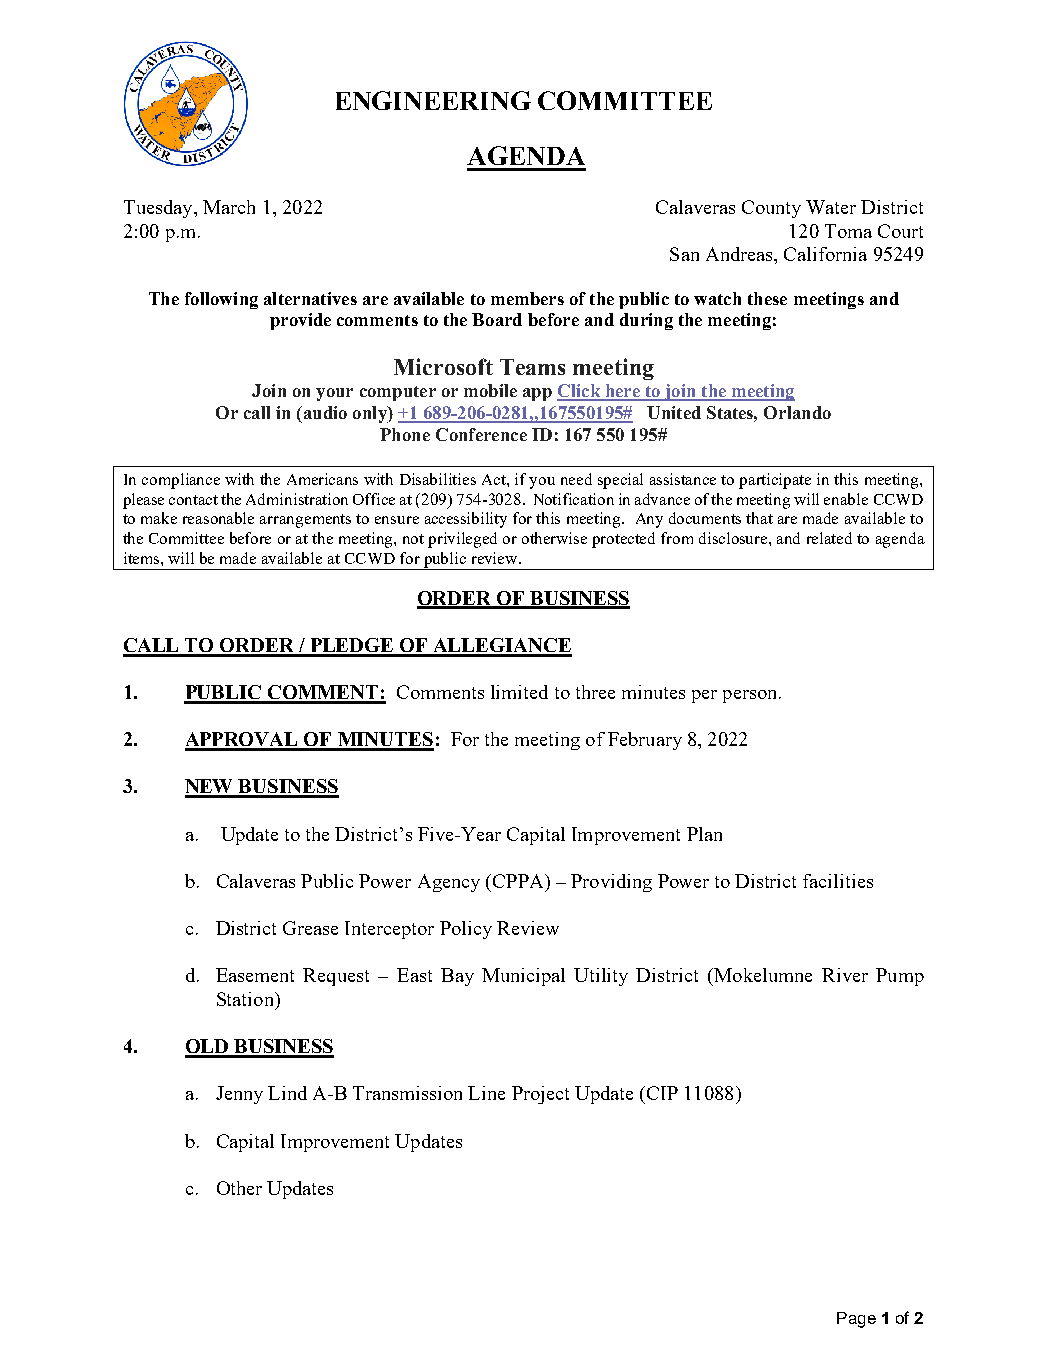 The width and height of the screenshot is (1047, 1355). I want to click on Jenny, so click(239, 1095).
